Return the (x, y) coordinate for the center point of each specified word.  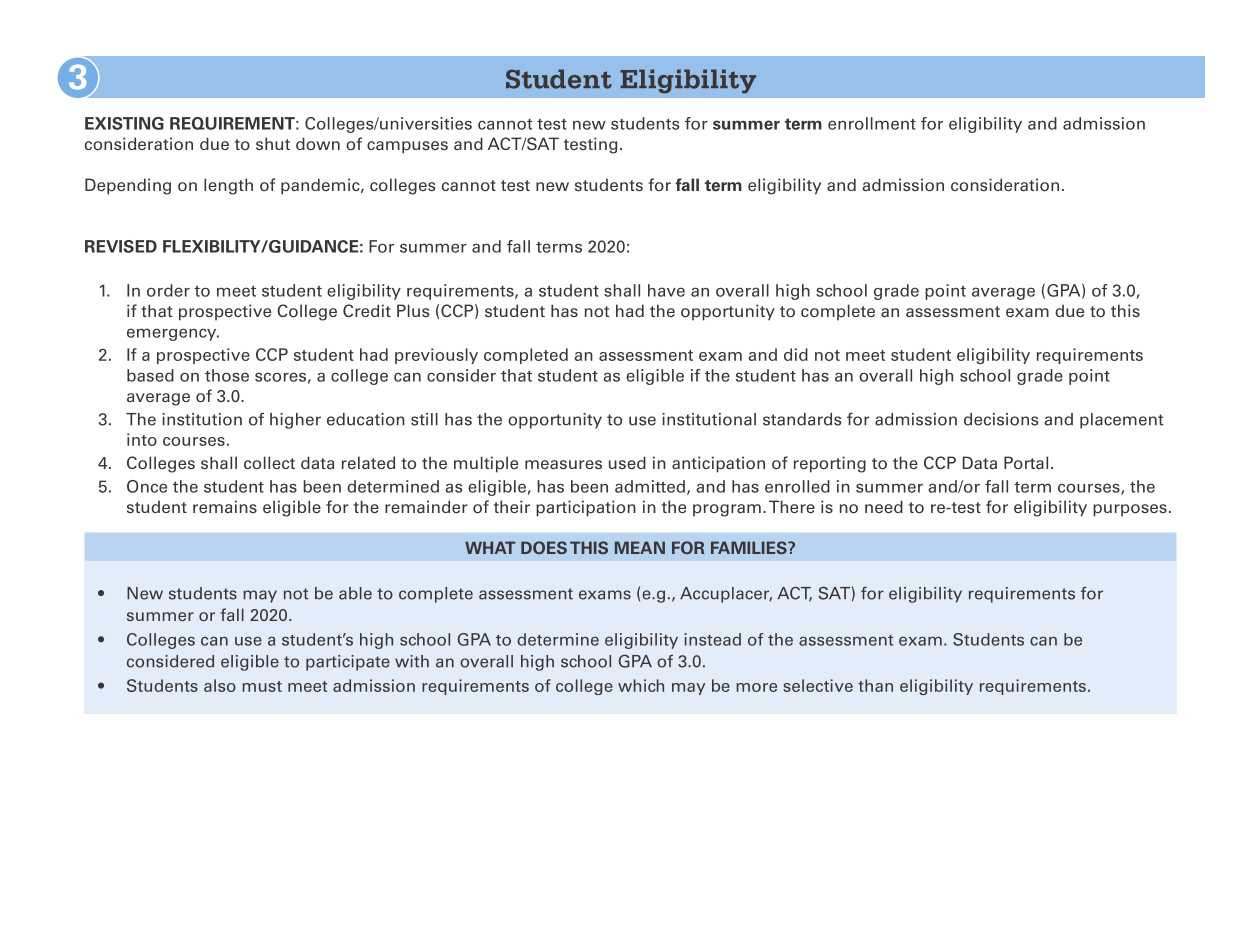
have (666, 290)
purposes (1130, 510)
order (168, 290)
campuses (407, 147)
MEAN (640, 547)
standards (802, 419)
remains (225, 506)
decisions (1001, 419)
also (220, 685)
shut (273, 143)
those (227, 375)
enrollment (872, 123)
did (796, 354)
